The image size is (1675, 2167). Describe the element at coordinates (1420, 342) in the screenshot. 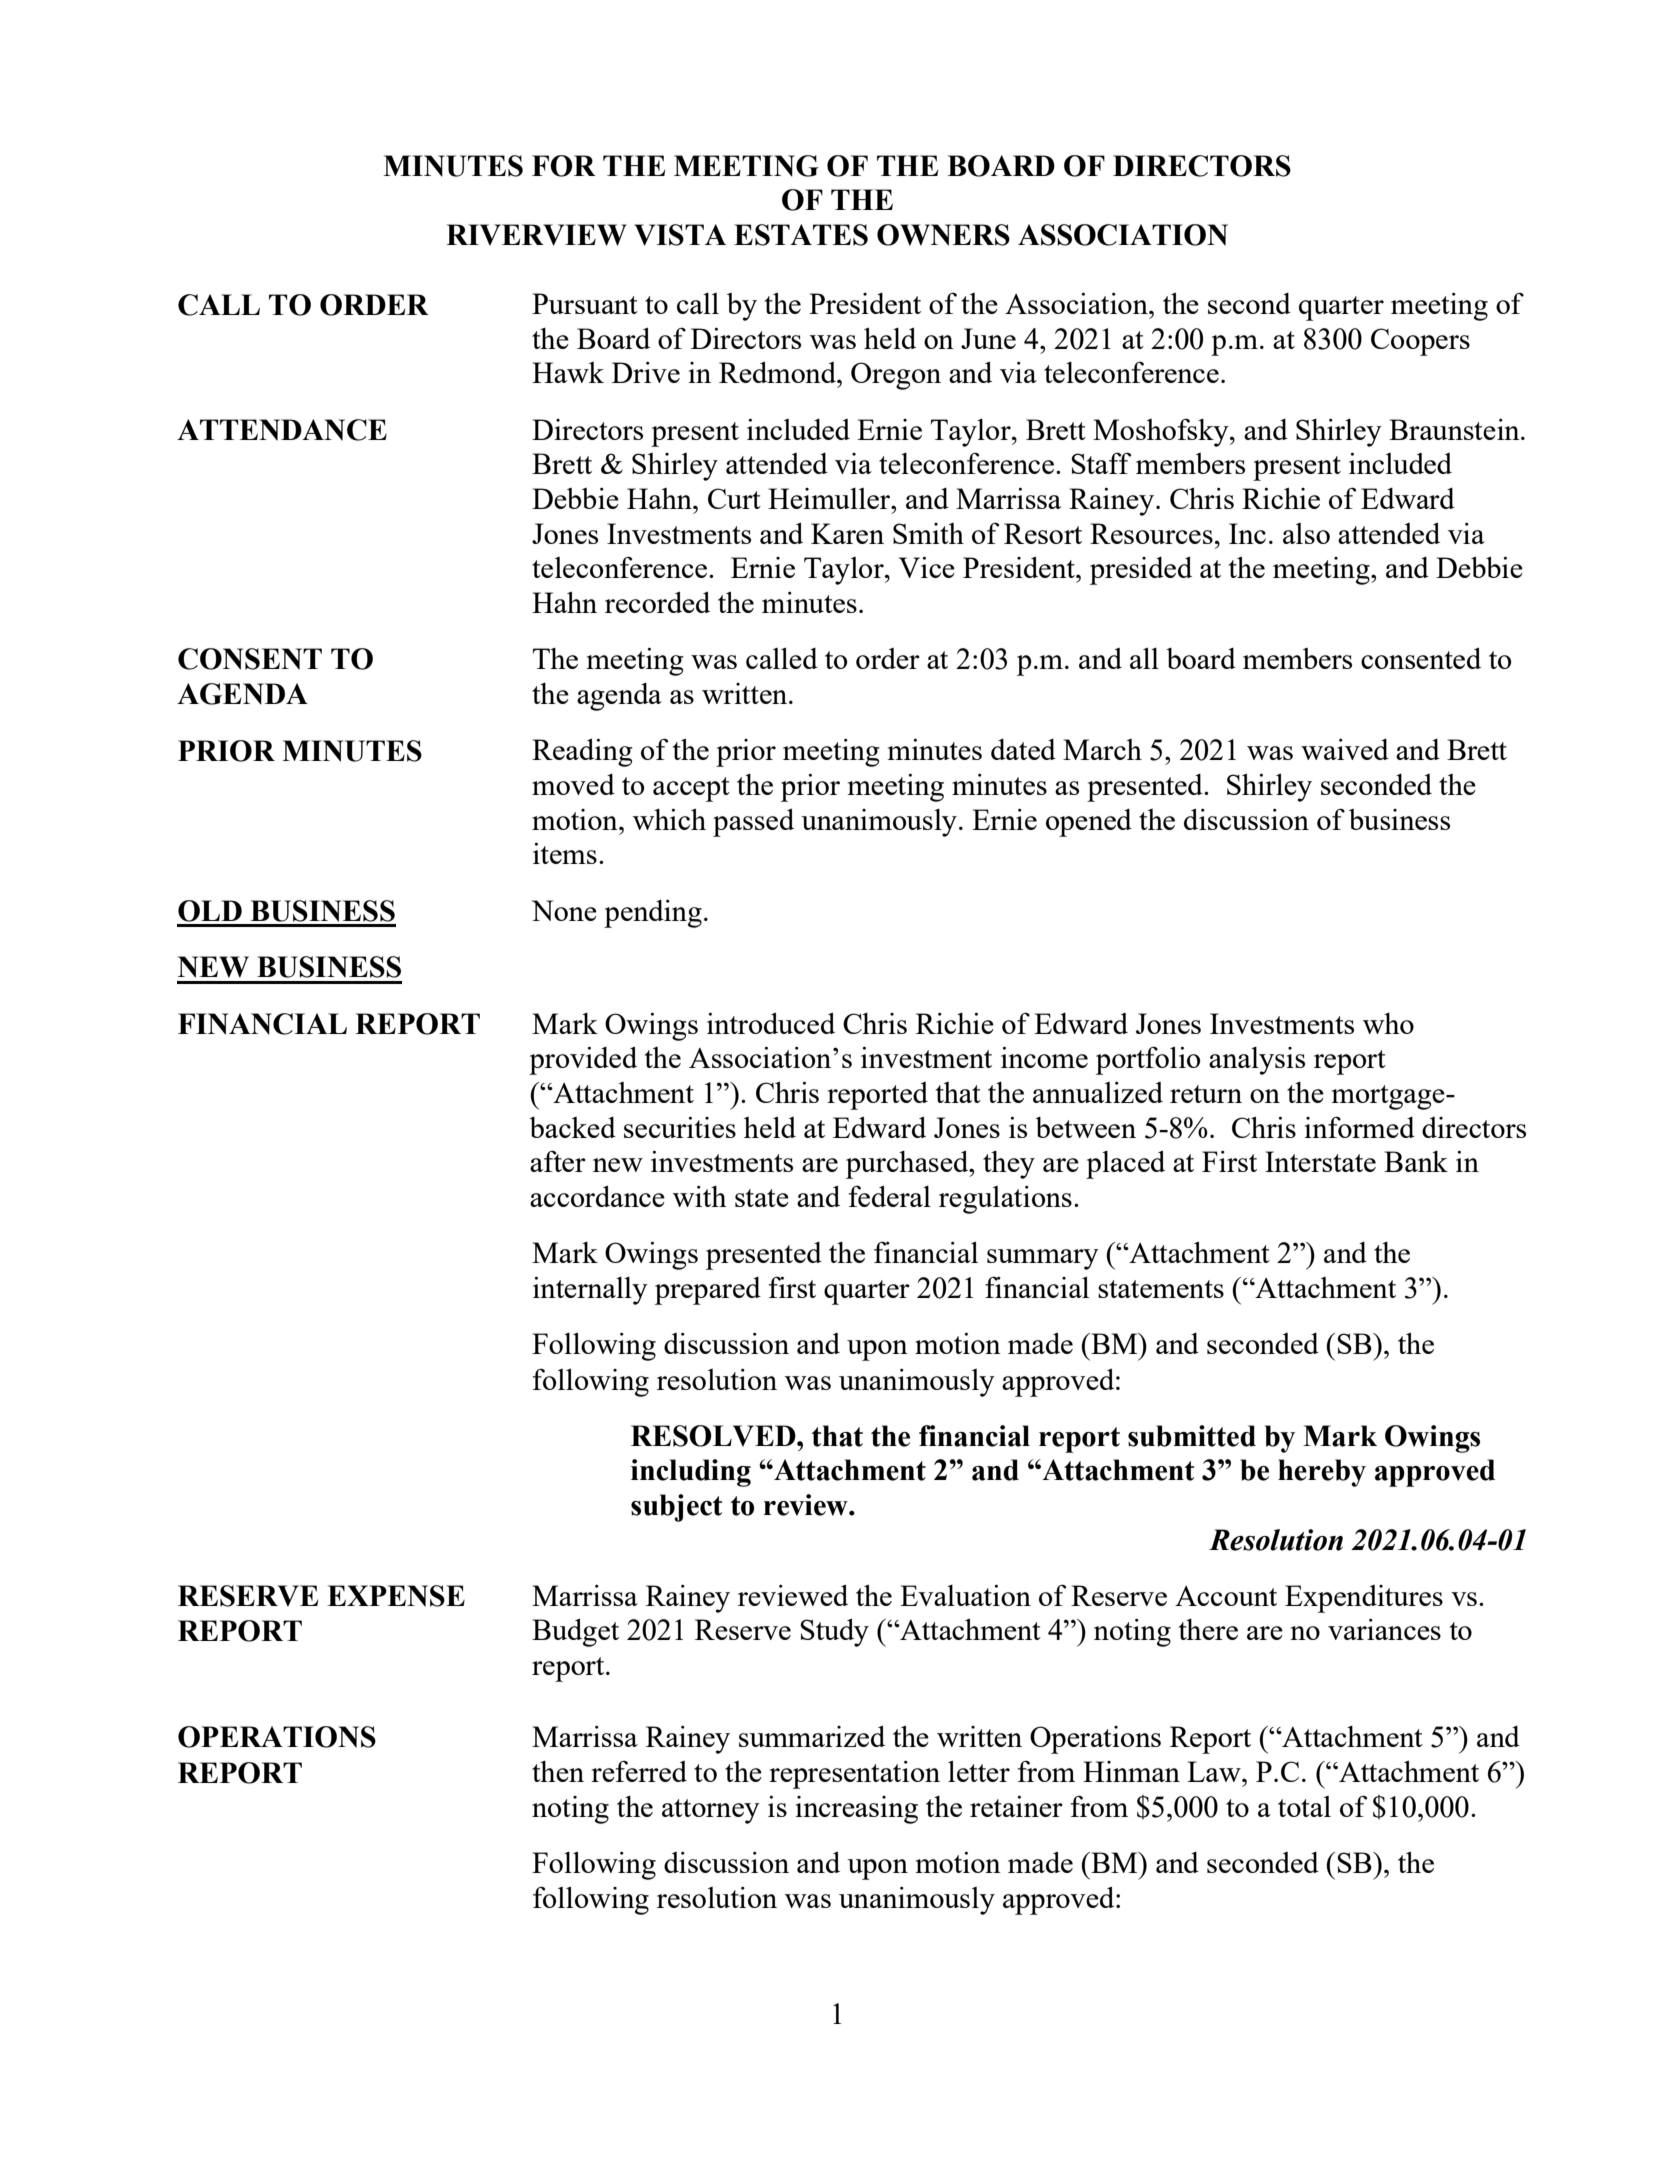

I see `Coopers` at that location.
